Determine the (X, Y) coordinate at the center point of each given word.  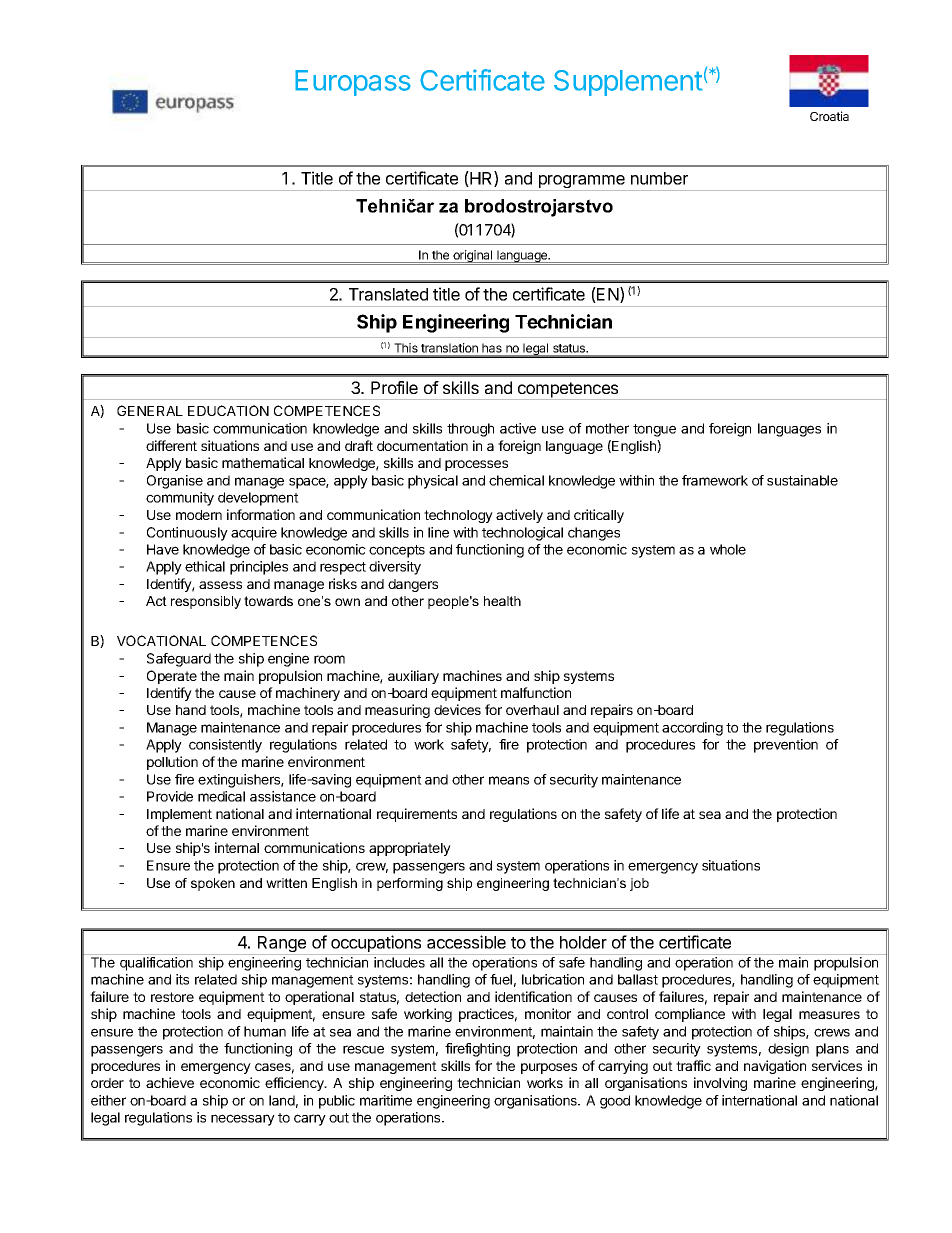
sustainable (802, 480)
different (171, 445)
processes (476, 465)
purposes (549, 1068)
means (509, 780)
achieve (170, 1082)
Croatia (829, 116)
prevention (786, 746)
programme (581, 183)
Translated (388, 294)
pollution (172, 763)
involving (720, 1084)
